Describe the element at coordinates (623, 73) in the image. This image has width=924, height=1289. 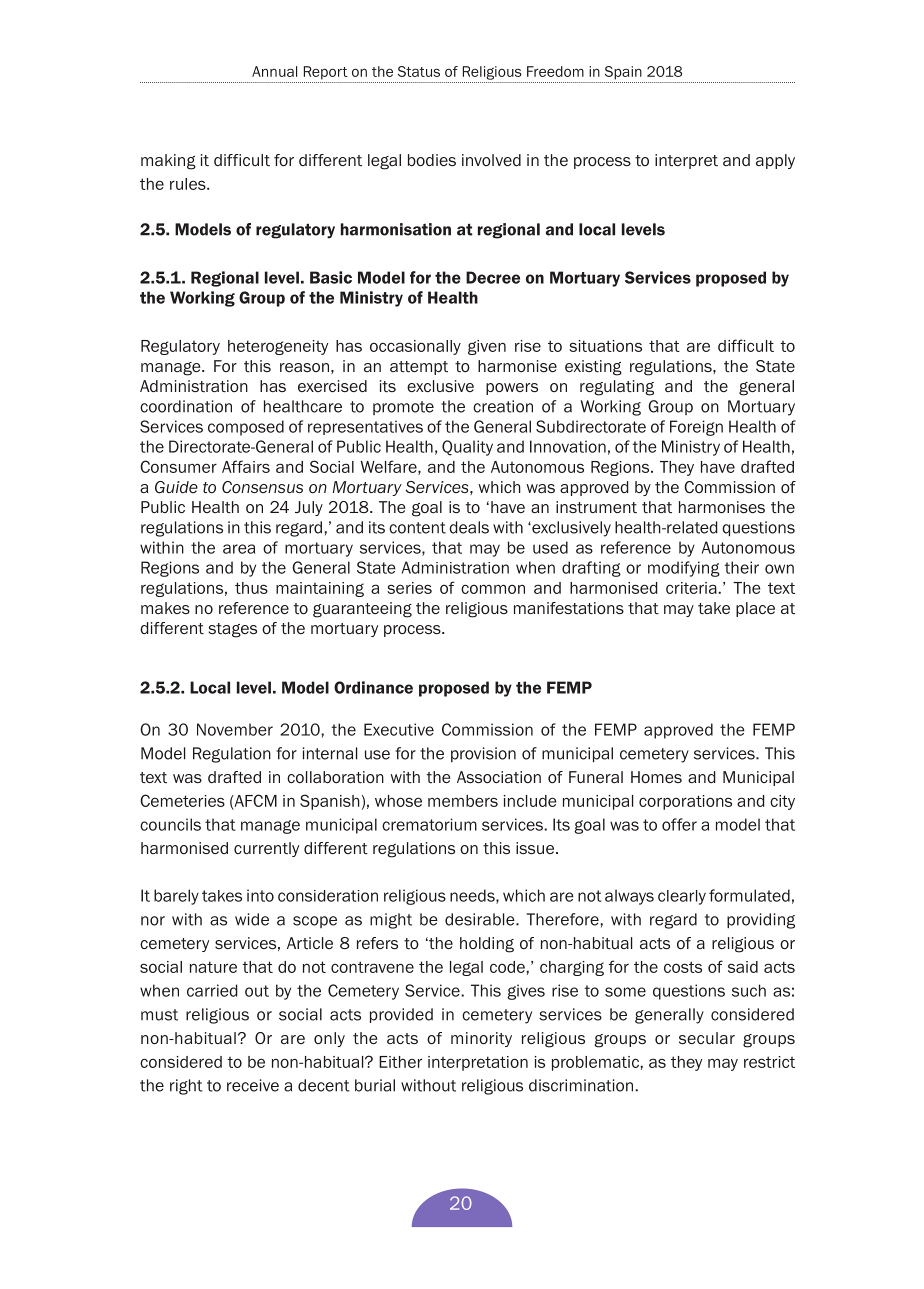
I see `Spain` at that location.
